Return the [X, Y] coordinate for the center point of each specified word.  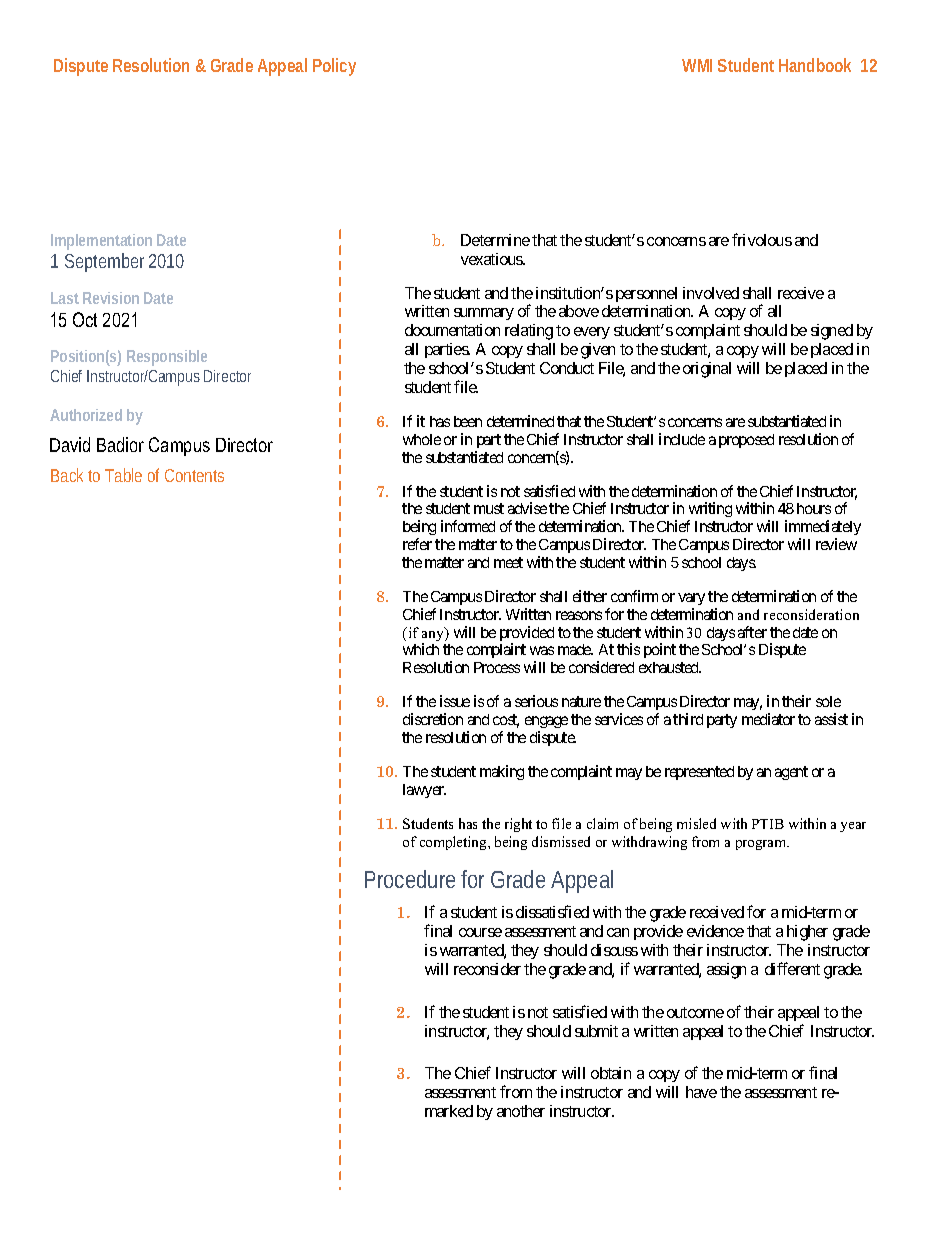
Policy [334, 67]
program [762, 845]
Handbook [815, 65]
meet [508, 562]
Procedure [410, 879]
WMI [697, 65]
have [701, 1092]
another [521, 1111]
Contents [194, 475]
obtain [611, 1073]
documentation [452, 330]
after [752, 632]
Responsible [167, 358]
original [707, 370]
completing [454, 843]
